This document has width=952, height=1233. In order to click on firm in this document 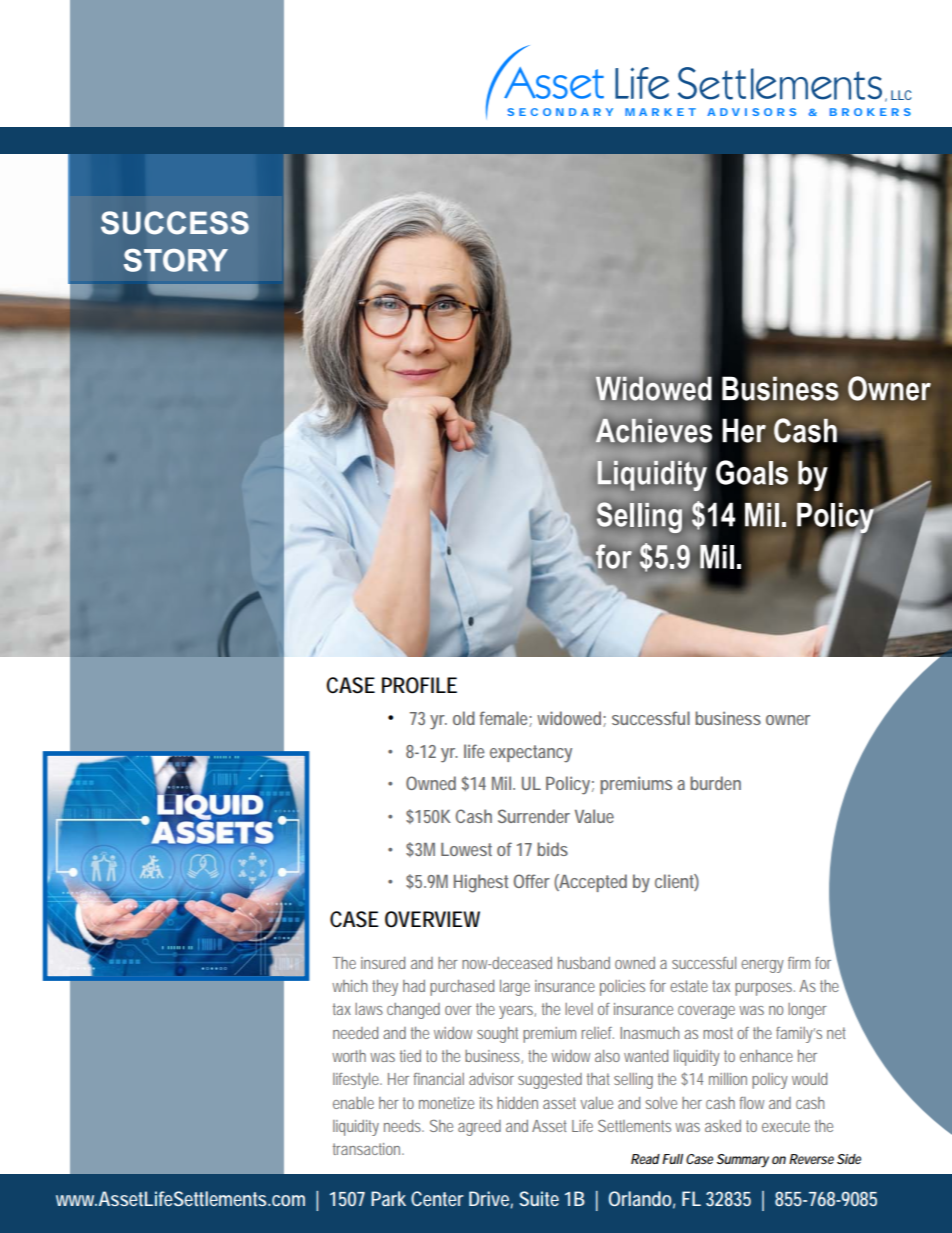, I will do `click(799, 963)`.
